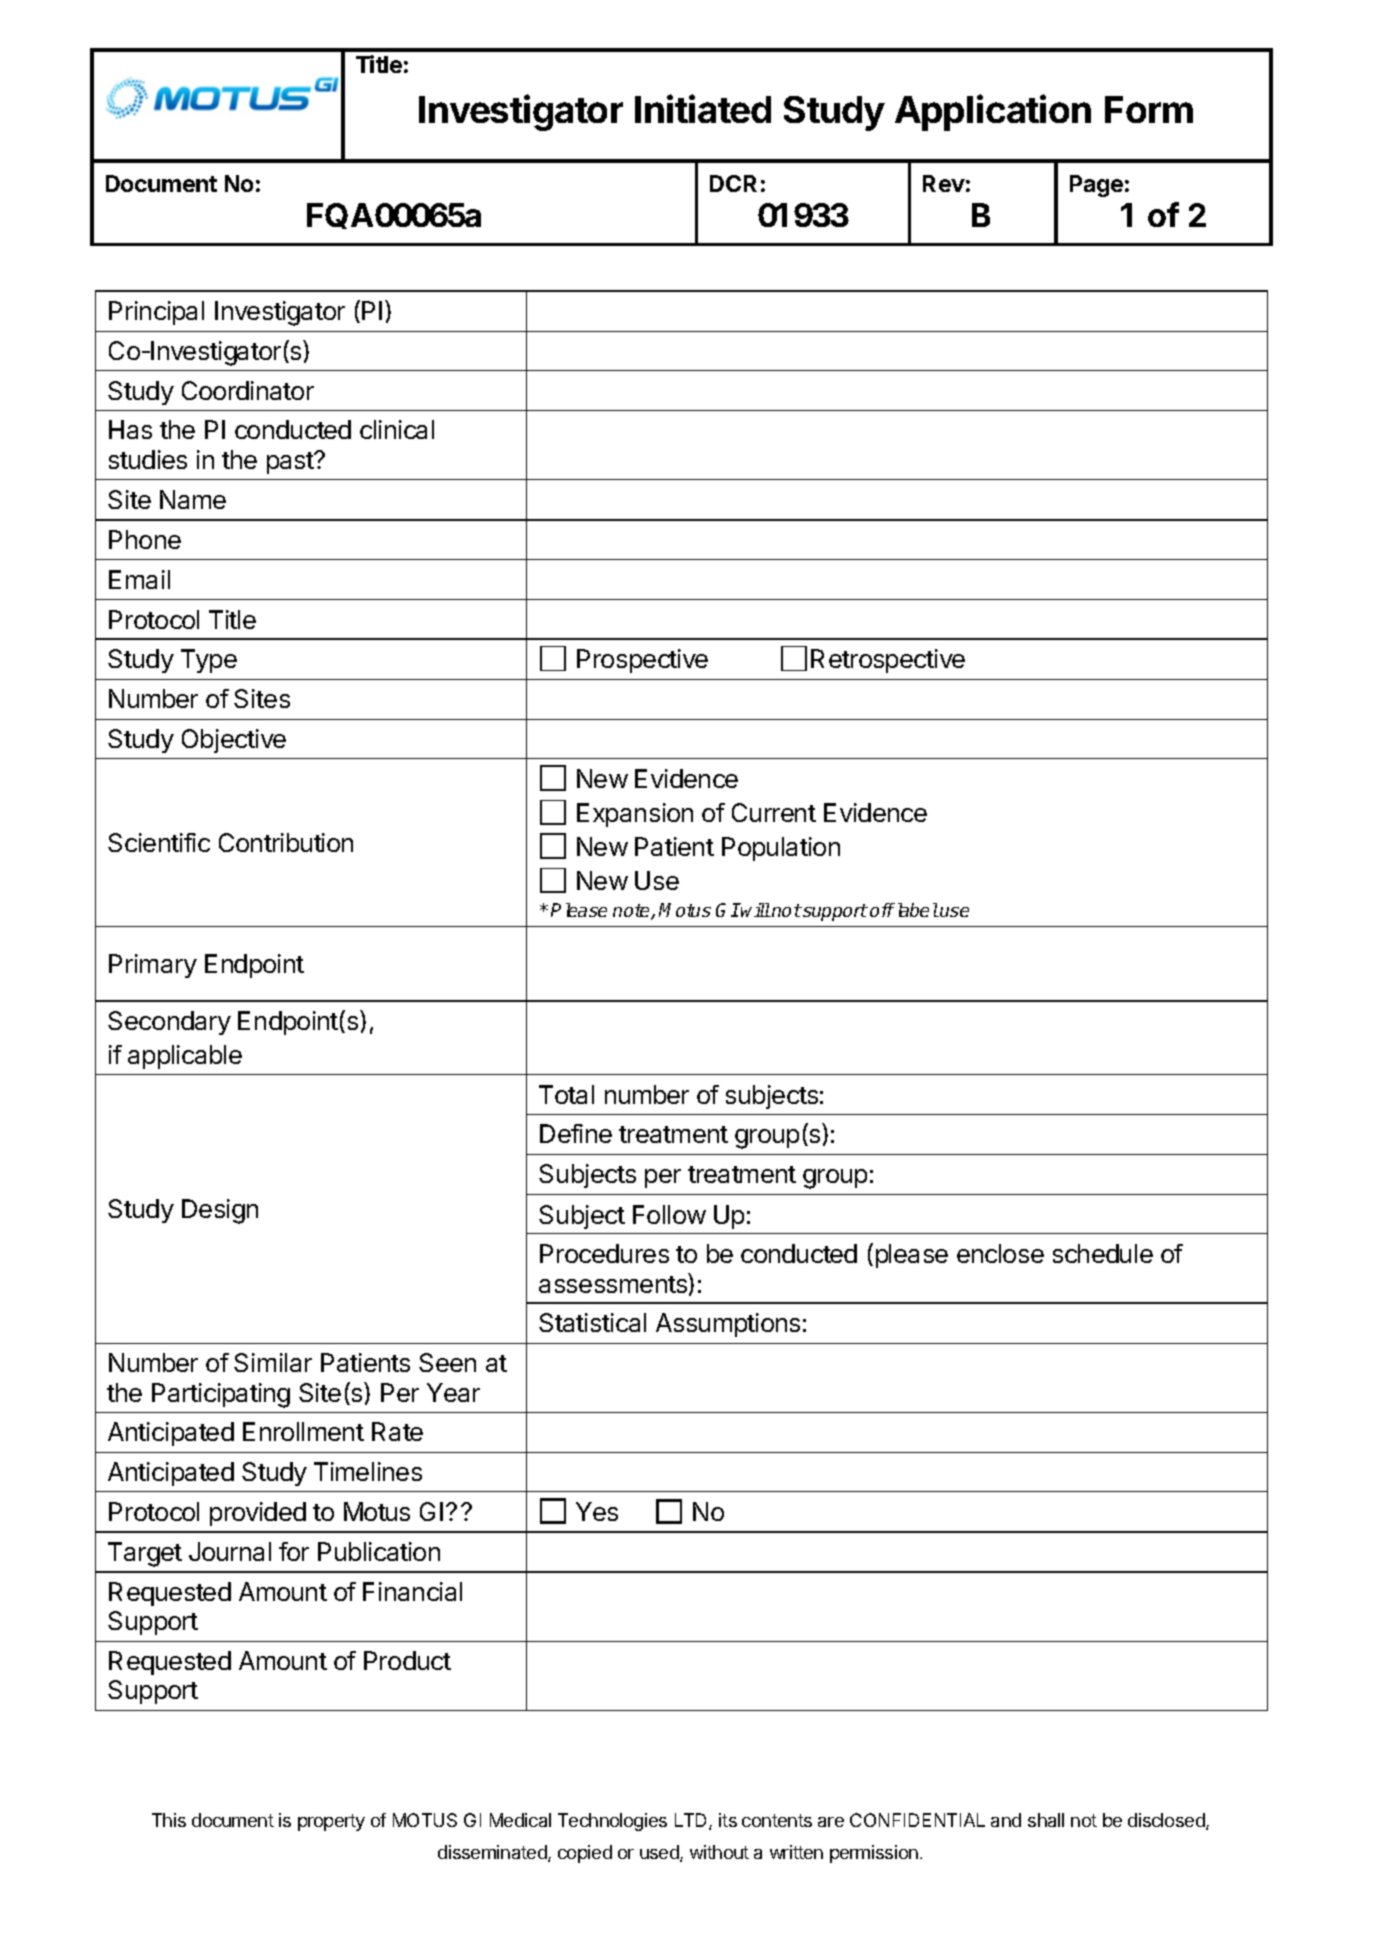  Describe the element at coordinates (916, 910) in the image. I see `label` at that location.
